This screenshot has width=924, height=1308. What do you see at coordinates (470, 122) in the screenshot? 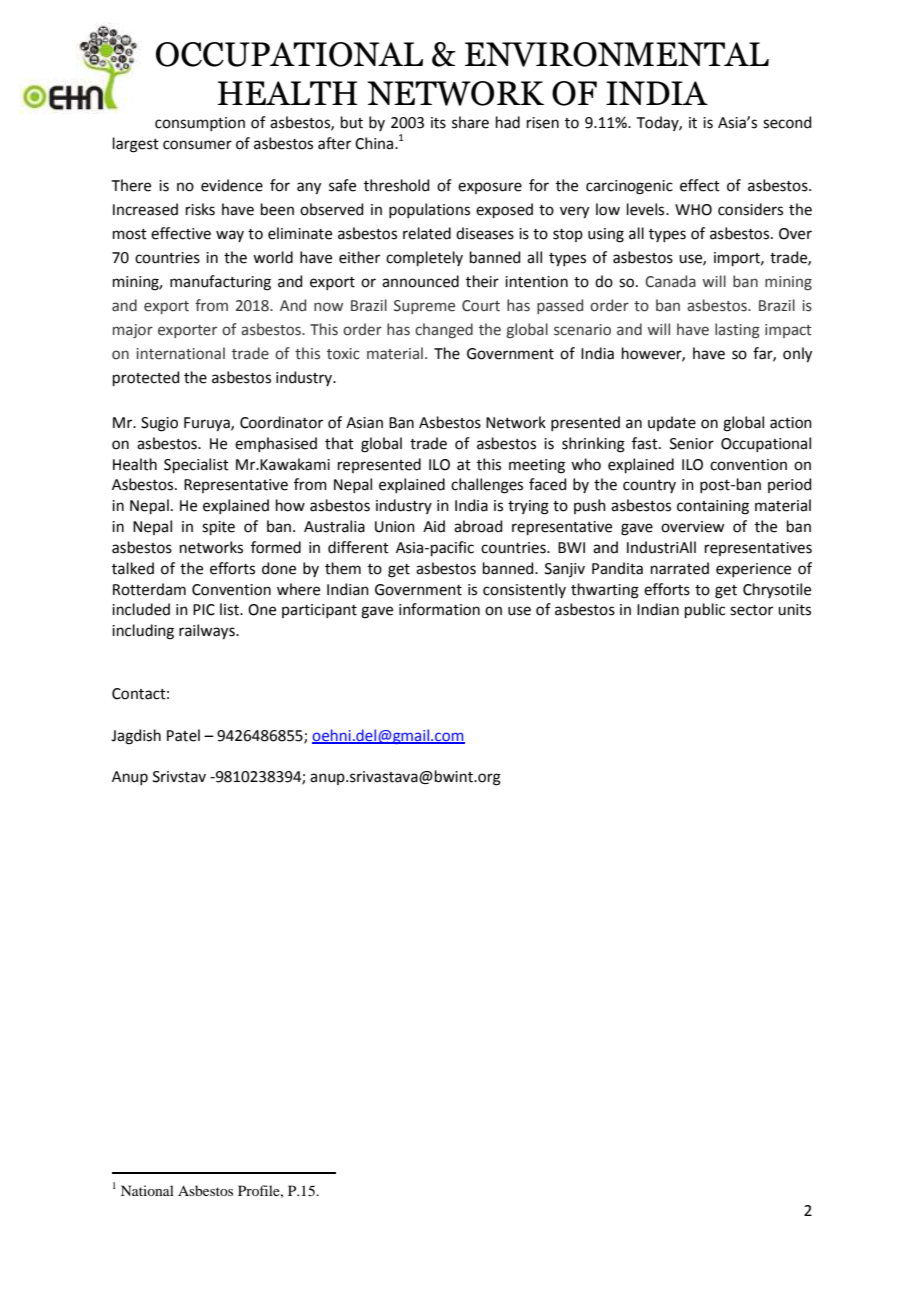
I see `share` at bounding box center [470, 122].
